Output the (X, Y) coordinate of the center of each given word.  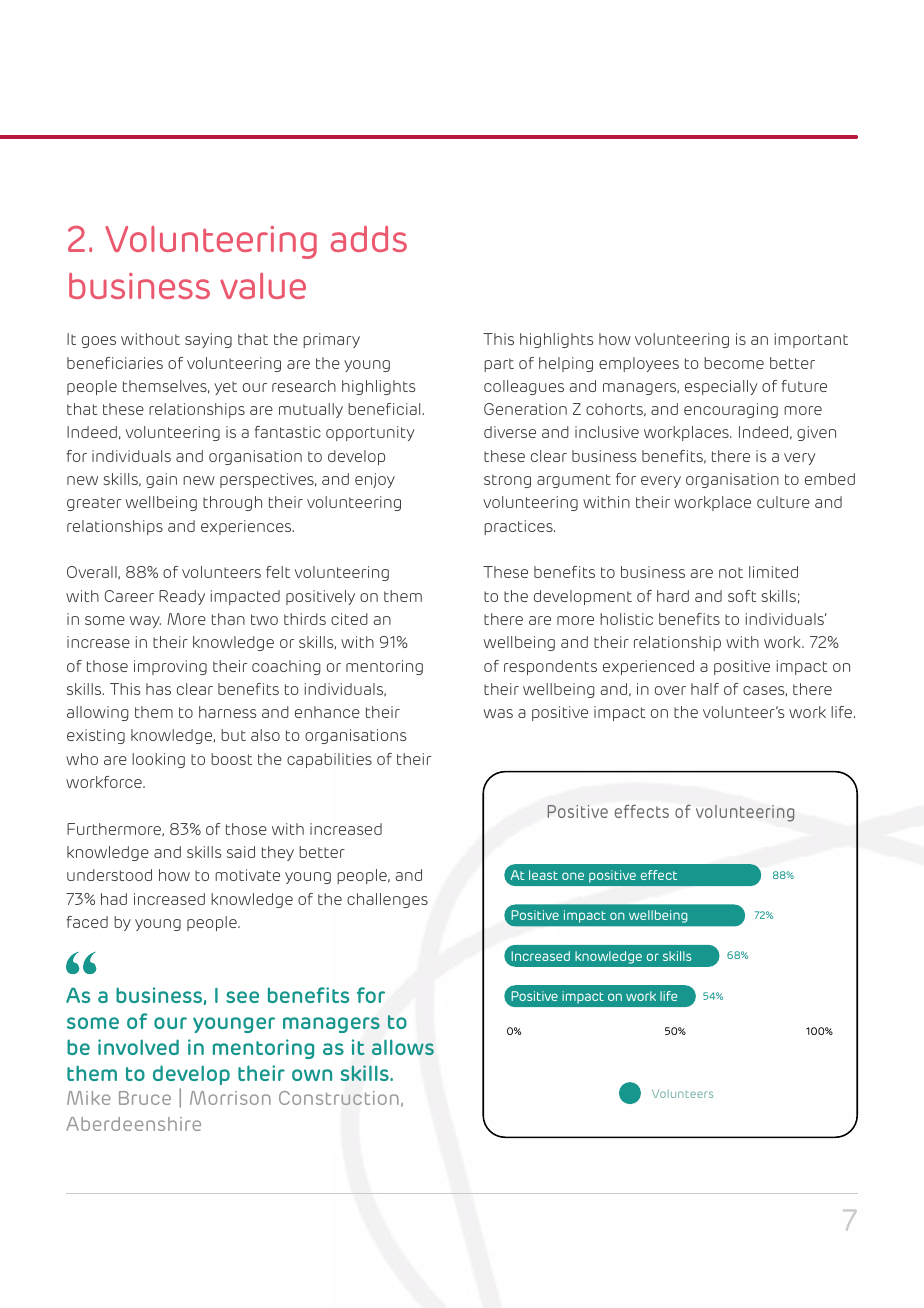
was (498, 713)
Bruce (145, 1098)
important (811, 340)
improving (170, 667)
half (705, 689)
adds (369, 239)
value (263, 286)
